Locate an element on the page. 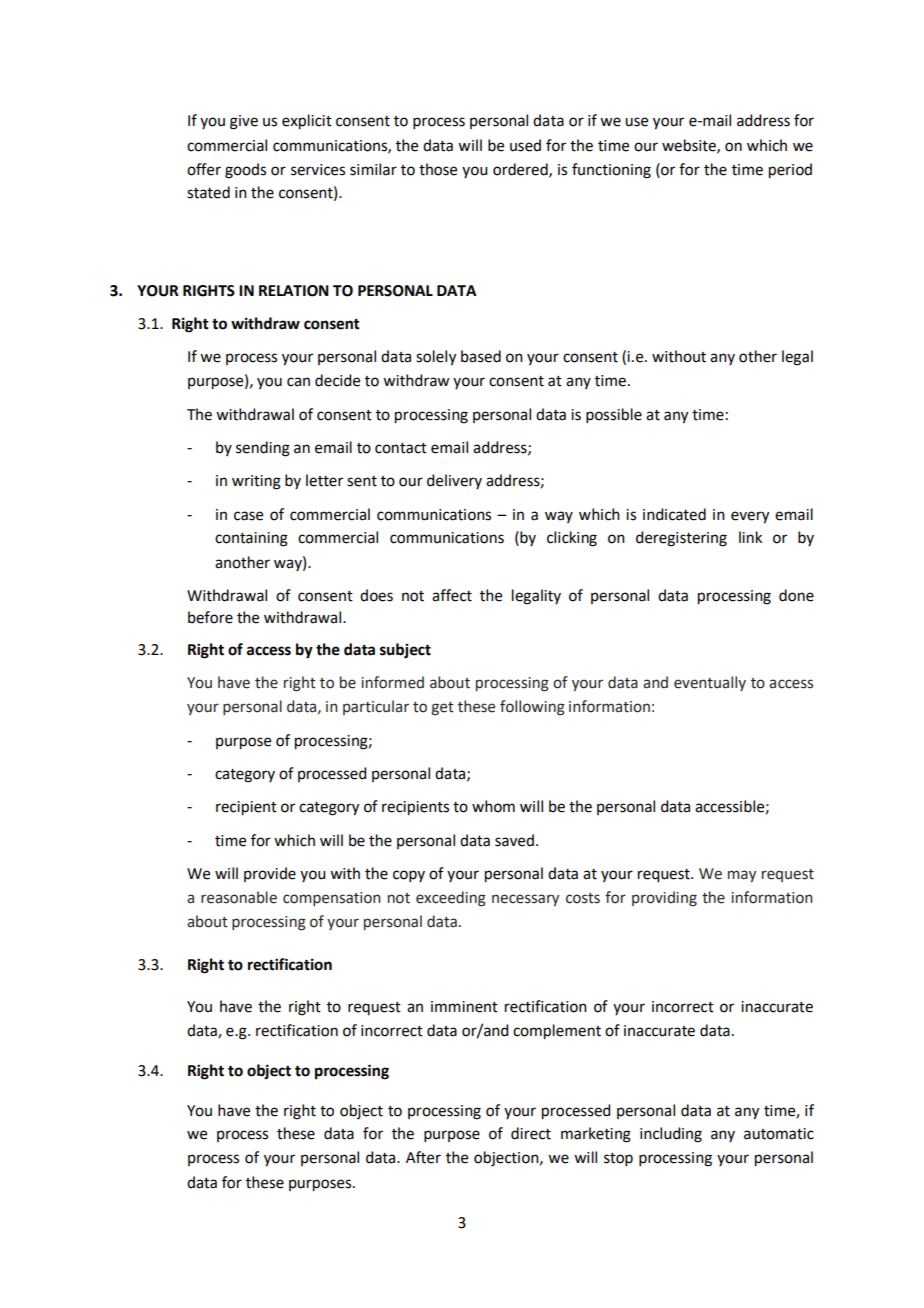 The width and height of the document is (924, 1308). After is located at coordinates (423, 1157).
